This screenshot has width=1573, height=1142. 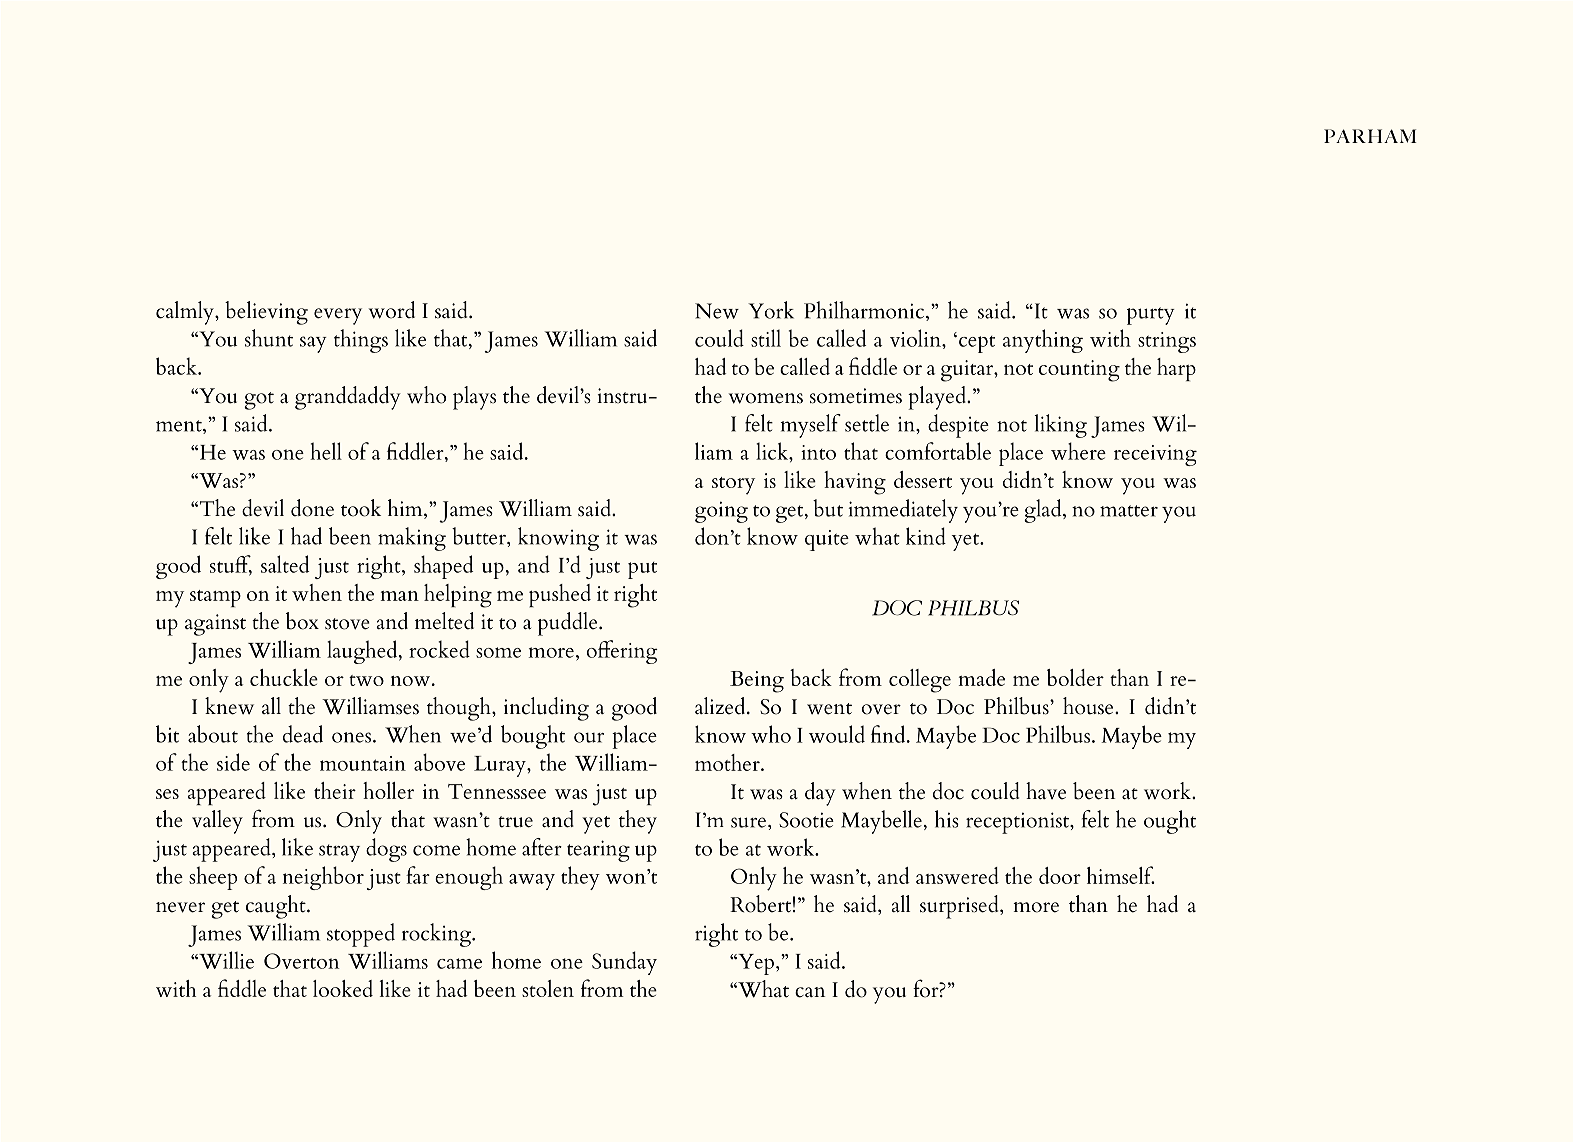 What do you see at coordinates (225, 960) in the screenshot?
I see `Willie` at bounding box center [225, 960].
